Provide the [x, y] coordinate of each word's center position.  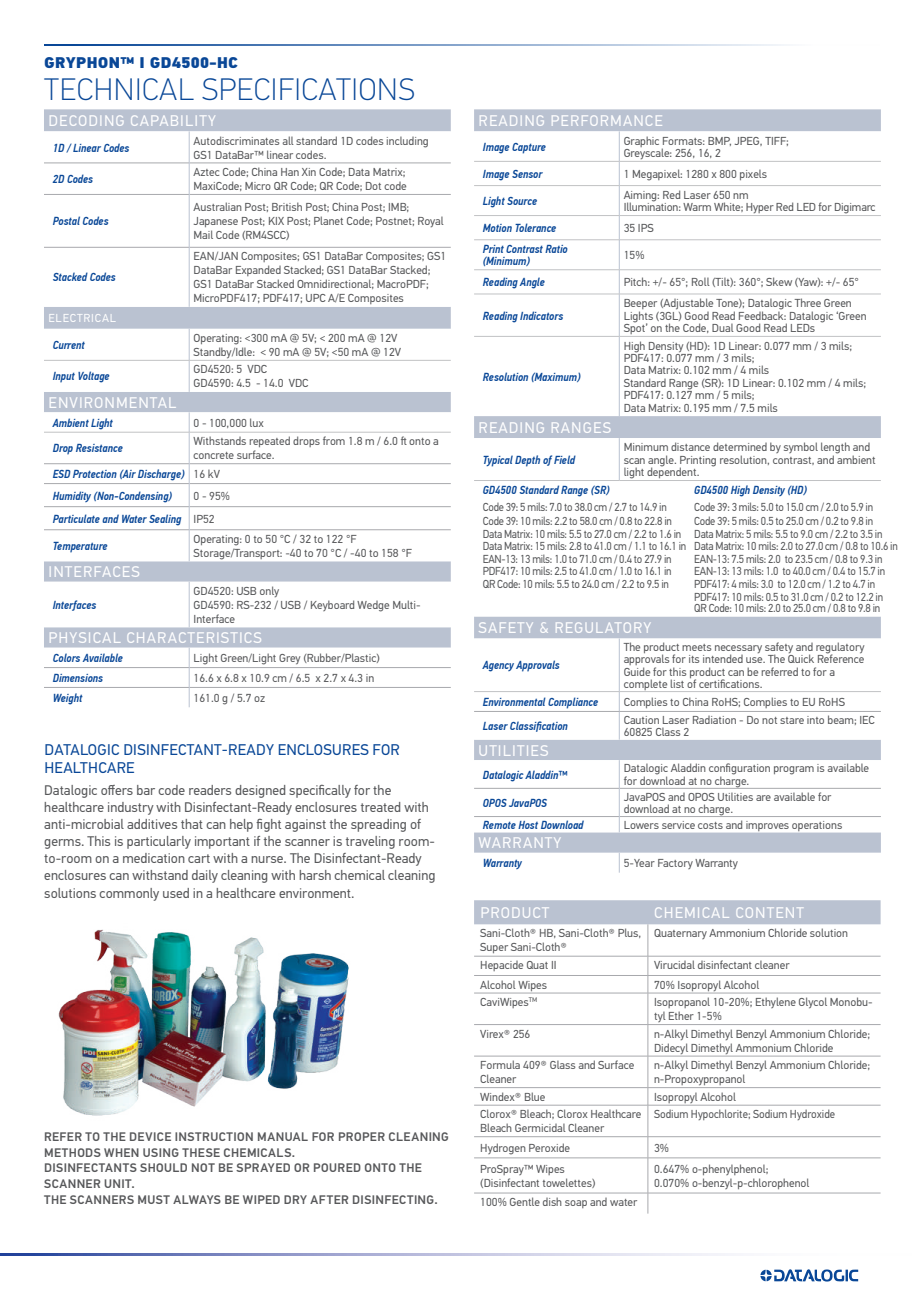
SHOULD [163, 1167]
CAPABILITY [173, 120]
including [407, 142]
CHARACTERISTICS [194, 637]
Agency [498, 666]
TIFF [776, 141]
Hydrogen [503, 1149]
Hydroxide [812, 1114]
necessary [738, 650]
